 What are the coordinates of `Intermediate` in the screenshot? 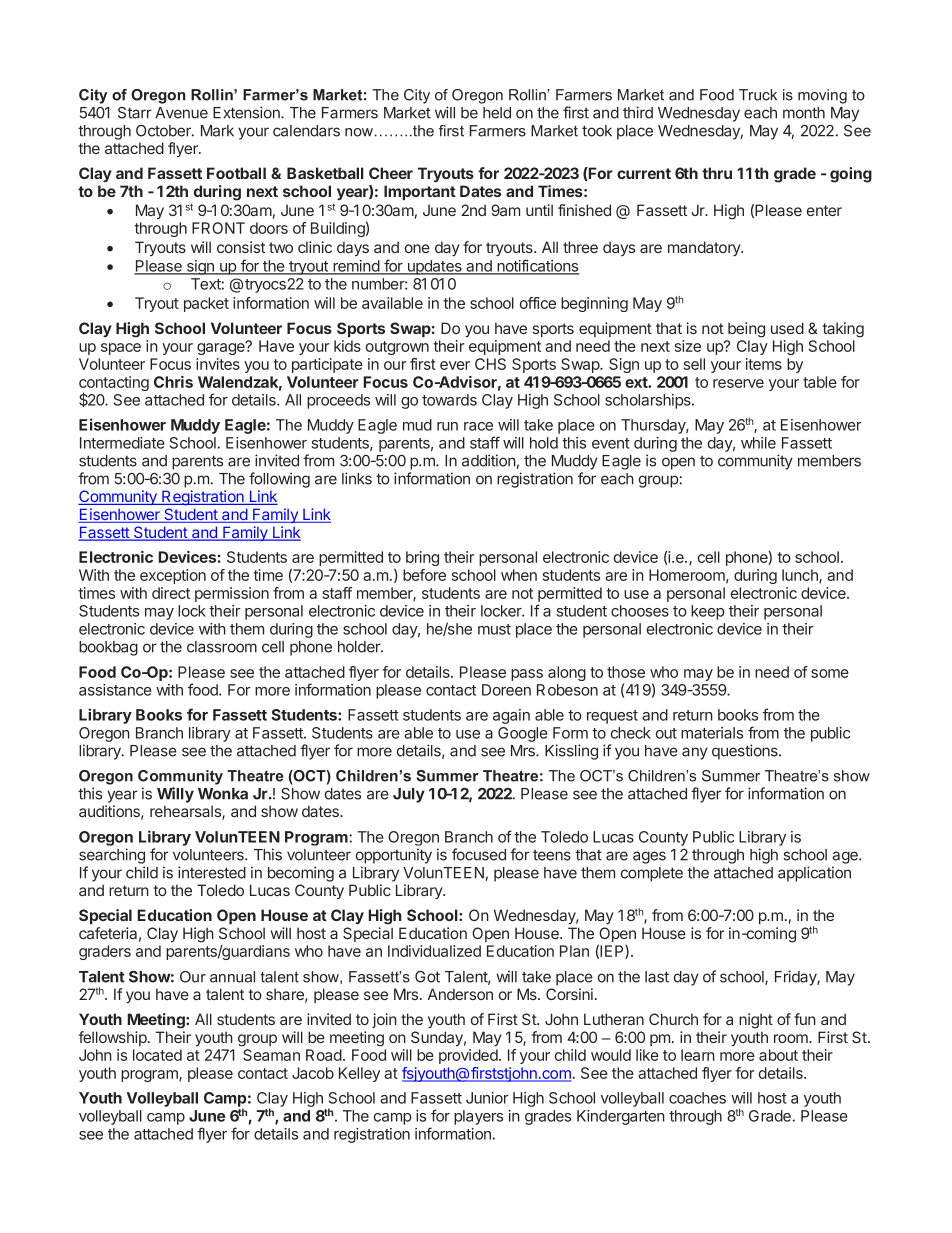 It's located at (122, 443).
